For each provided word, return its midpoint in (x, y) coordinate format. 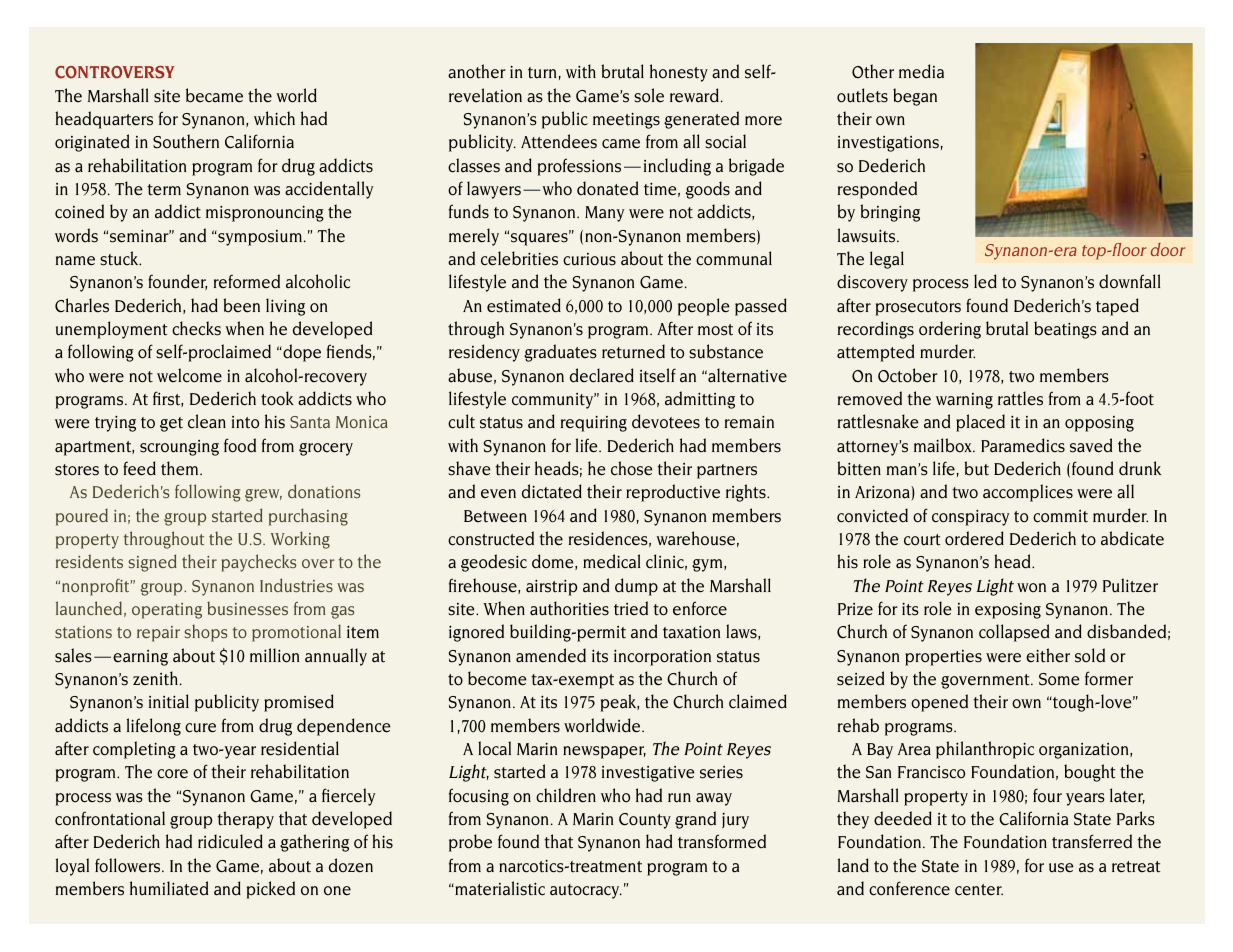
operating (167, 611)
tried (631, 608)
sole (649, 95)
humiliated (169, 888)
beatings (1065, 330)
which (274, 118)
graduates (560, 353)
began (915, 97)
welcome (189, 375)
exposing (1008, 611)
